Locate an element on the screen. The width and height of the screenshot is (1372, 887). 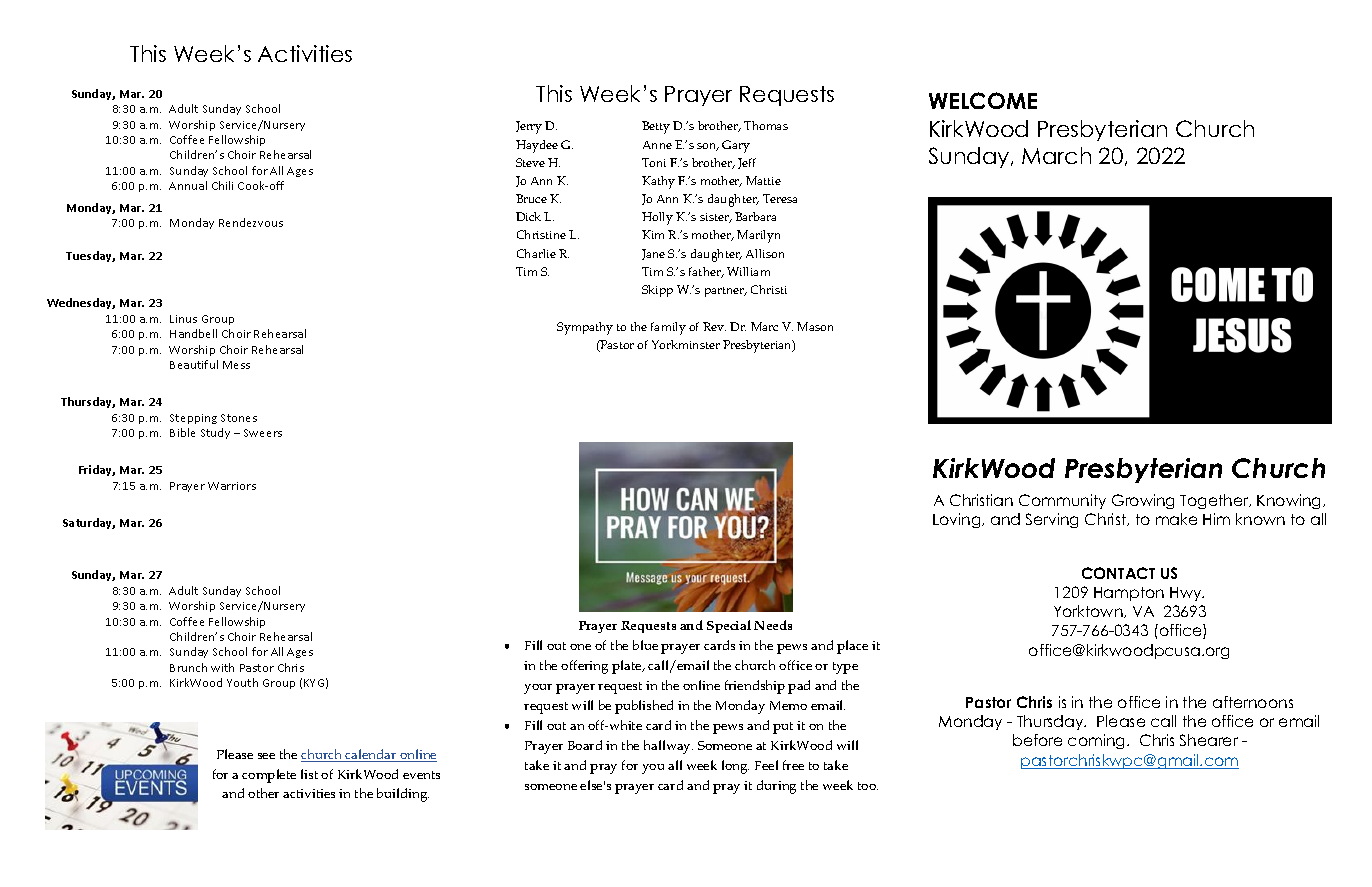
Mason is located at coordinates (815, 326).
